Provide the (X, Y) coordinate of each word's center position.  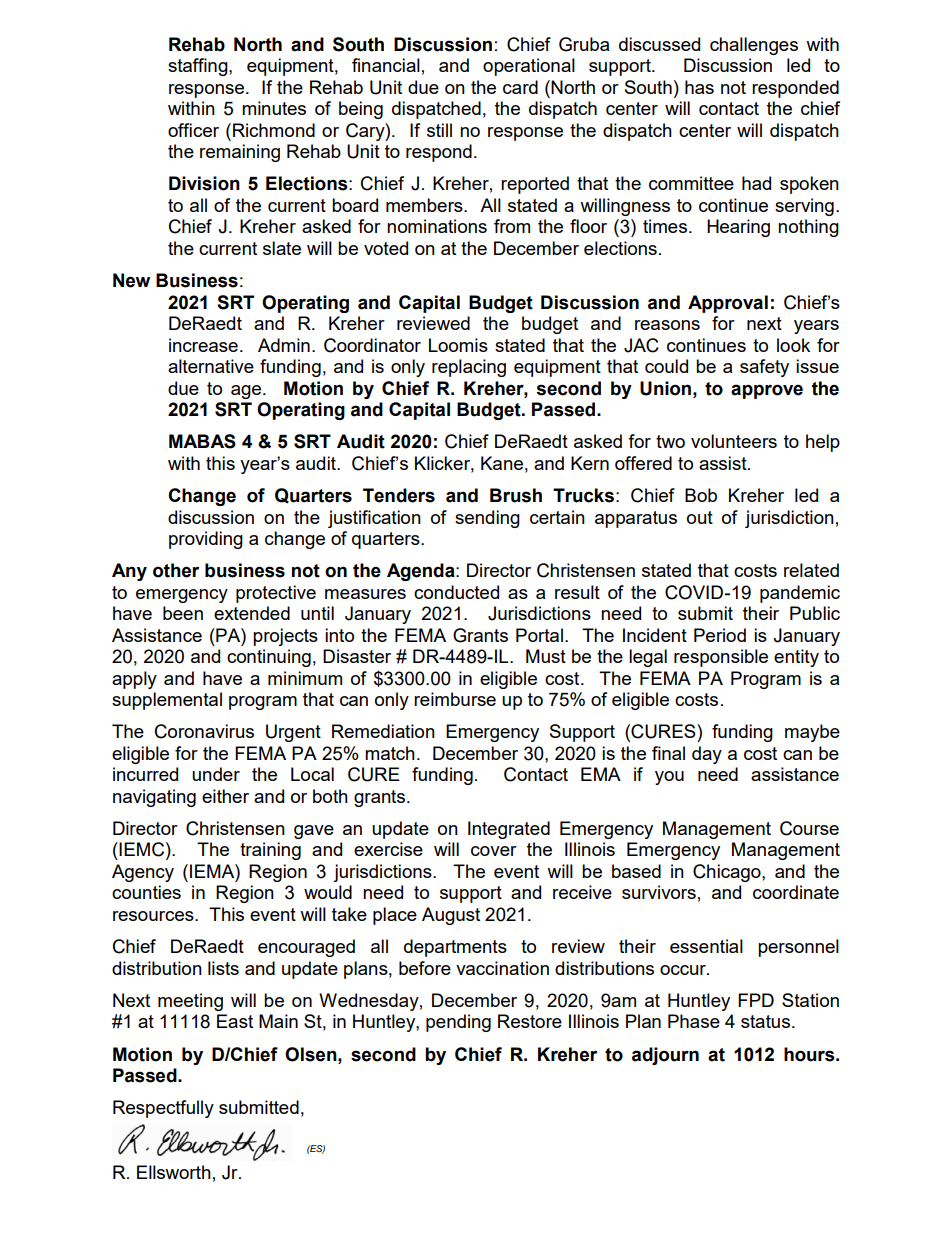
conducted (456, 592)
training (270, 851)
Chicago (728, 873)
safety (764, 368)
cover (494, 851)
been (183, 613)
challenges (754, 46)
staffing (199, 67)
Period (720, 635)
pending (458, 1023)
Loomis (458, 345)
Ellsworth (174, 1172)
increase (203, 345)
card (520, 87)
